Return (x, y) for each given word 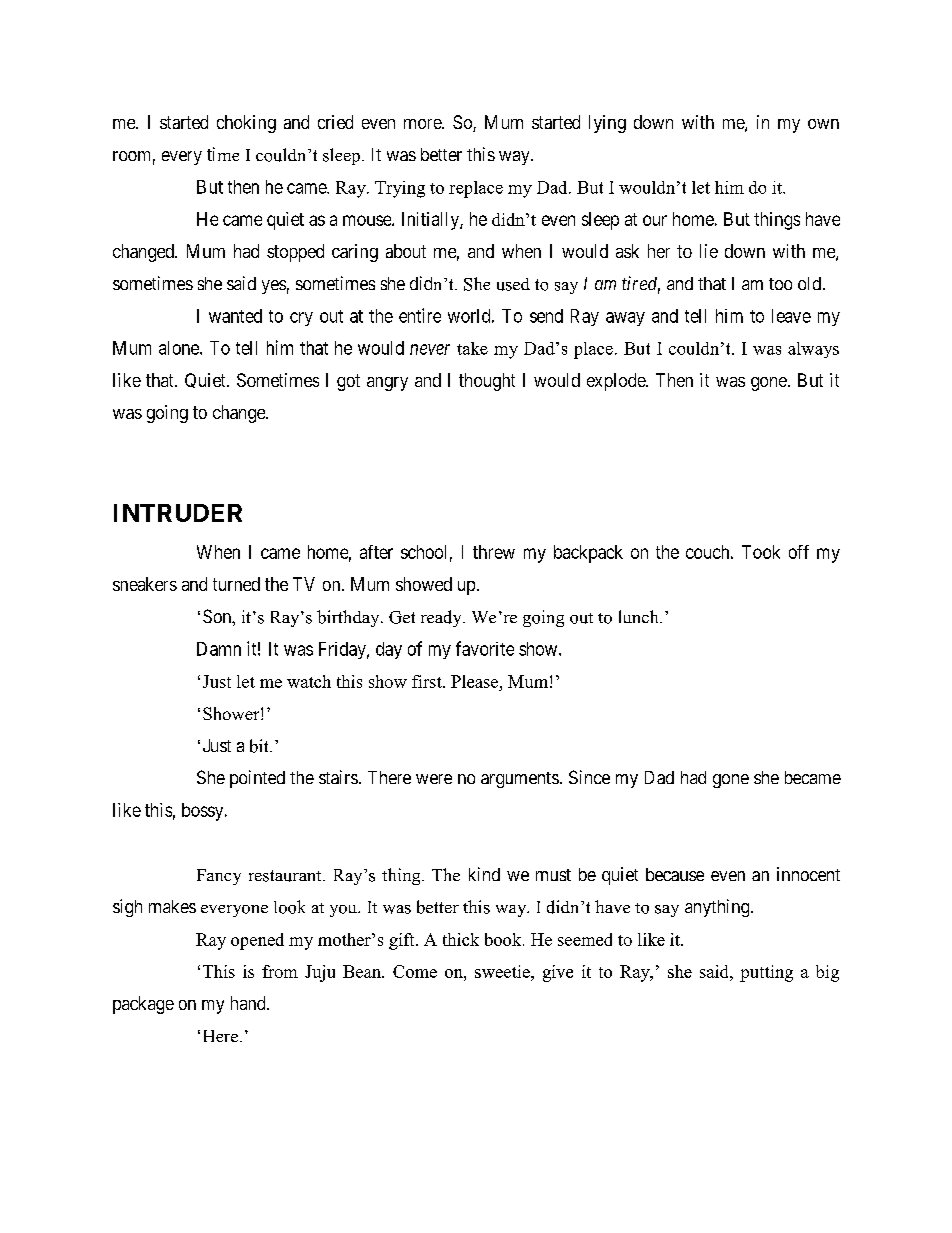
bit (260, 746)
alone (180, 348)
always (813, 350)
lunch (640, 616)
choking (246, 124)
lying (607, 124)
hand (249, 1003)
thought (487, 382)
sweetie (503, 971)
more (423, 124)
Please (476, 681)
